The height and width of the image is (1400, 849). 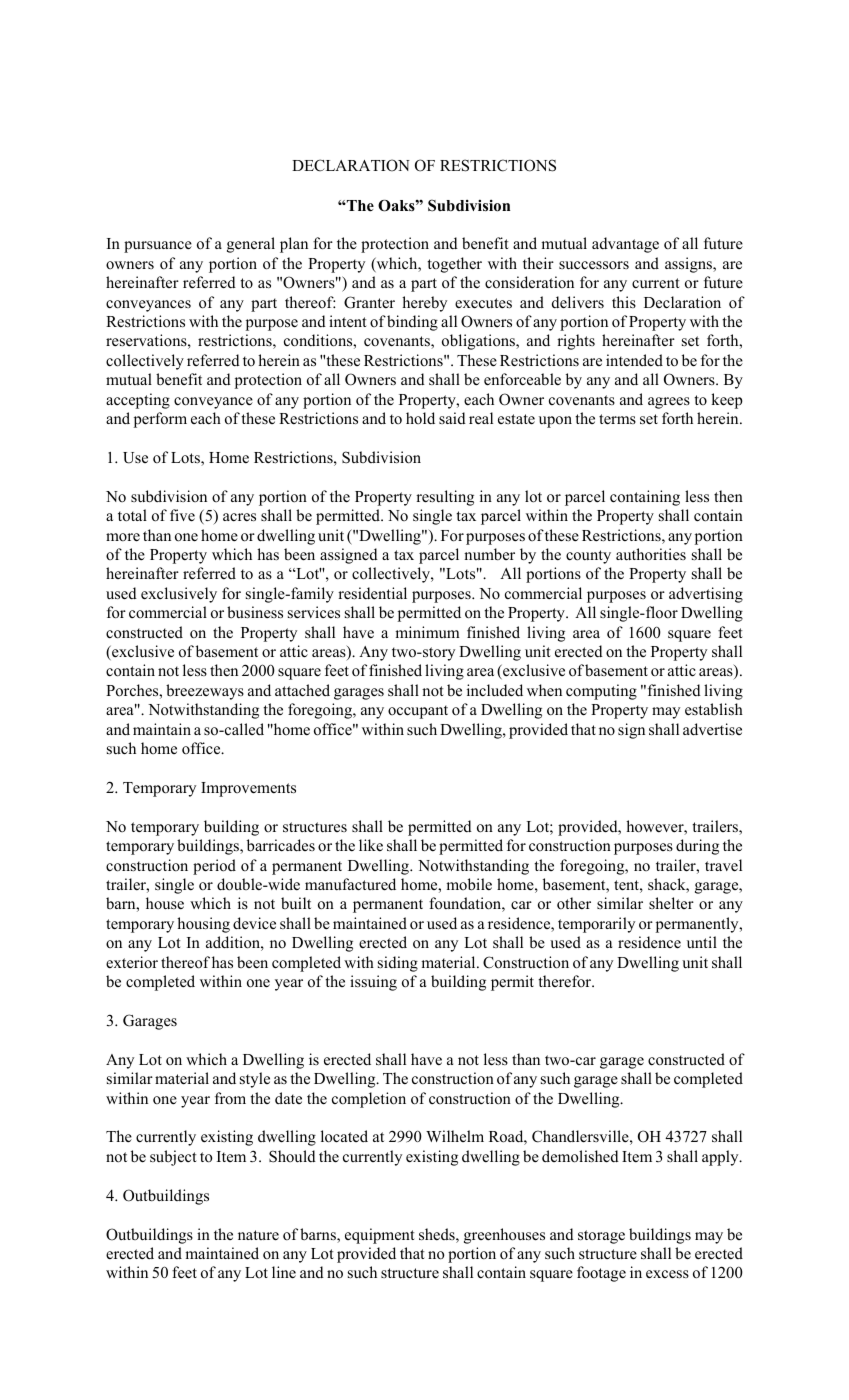 What do you see at coordinates (255, 612) in the image?
I see `business` at bounding box center [255, 612].
